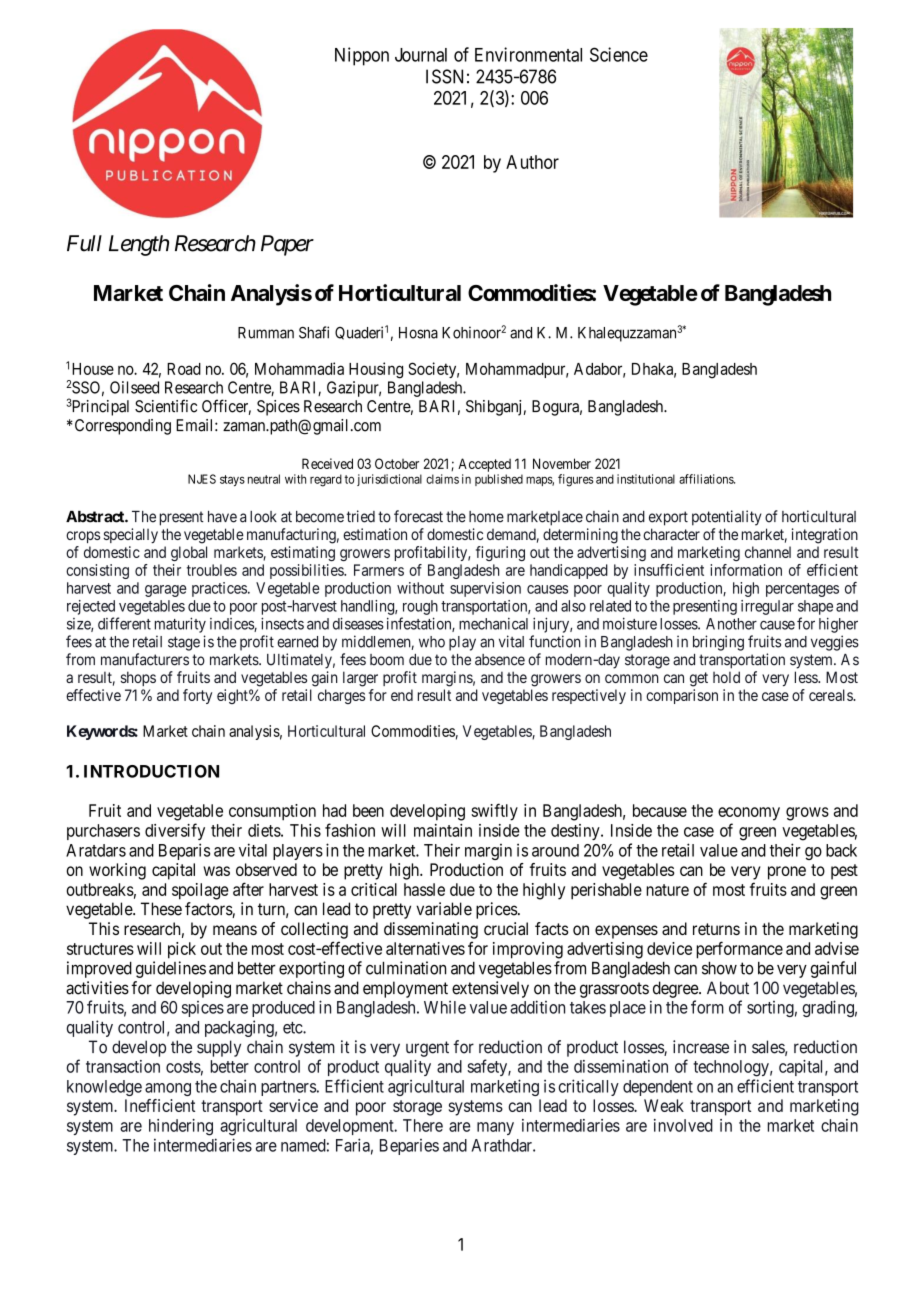  Describe the element at coordinates (161, 909) in the document. I see `These` at that location.
